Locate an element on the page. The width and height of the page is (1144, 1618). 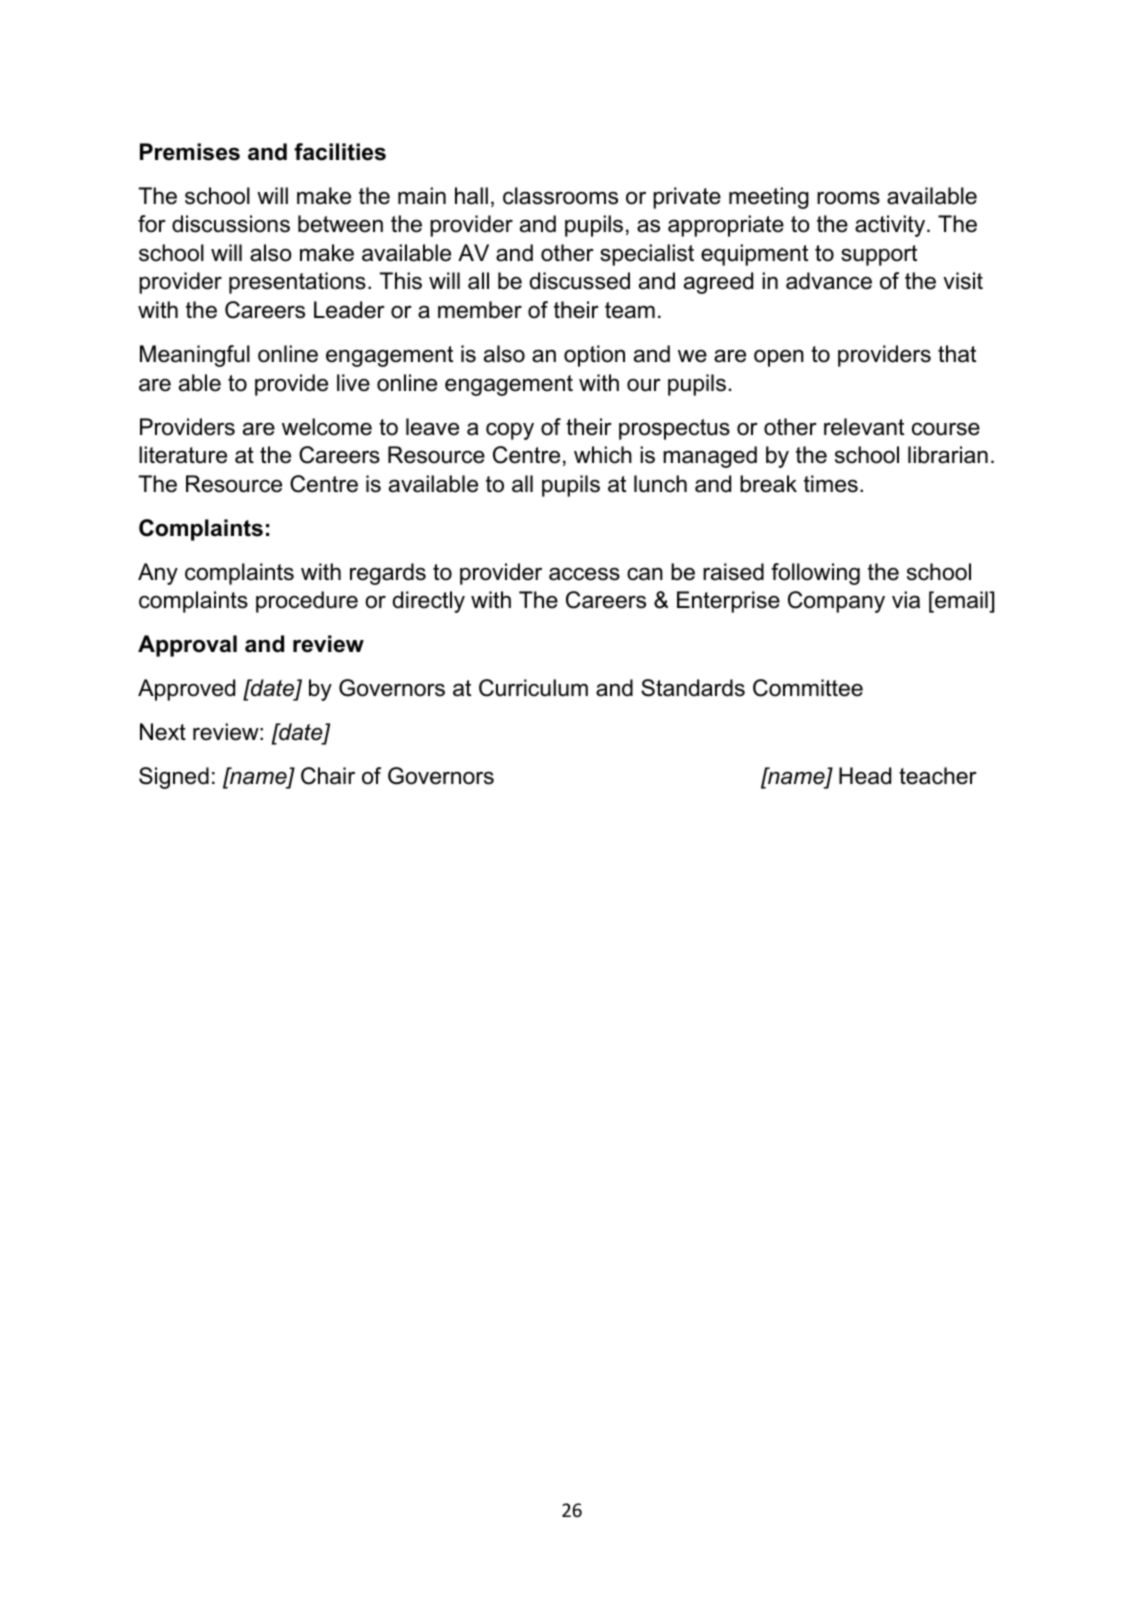
Leader is located at coordinates (349, 310).
